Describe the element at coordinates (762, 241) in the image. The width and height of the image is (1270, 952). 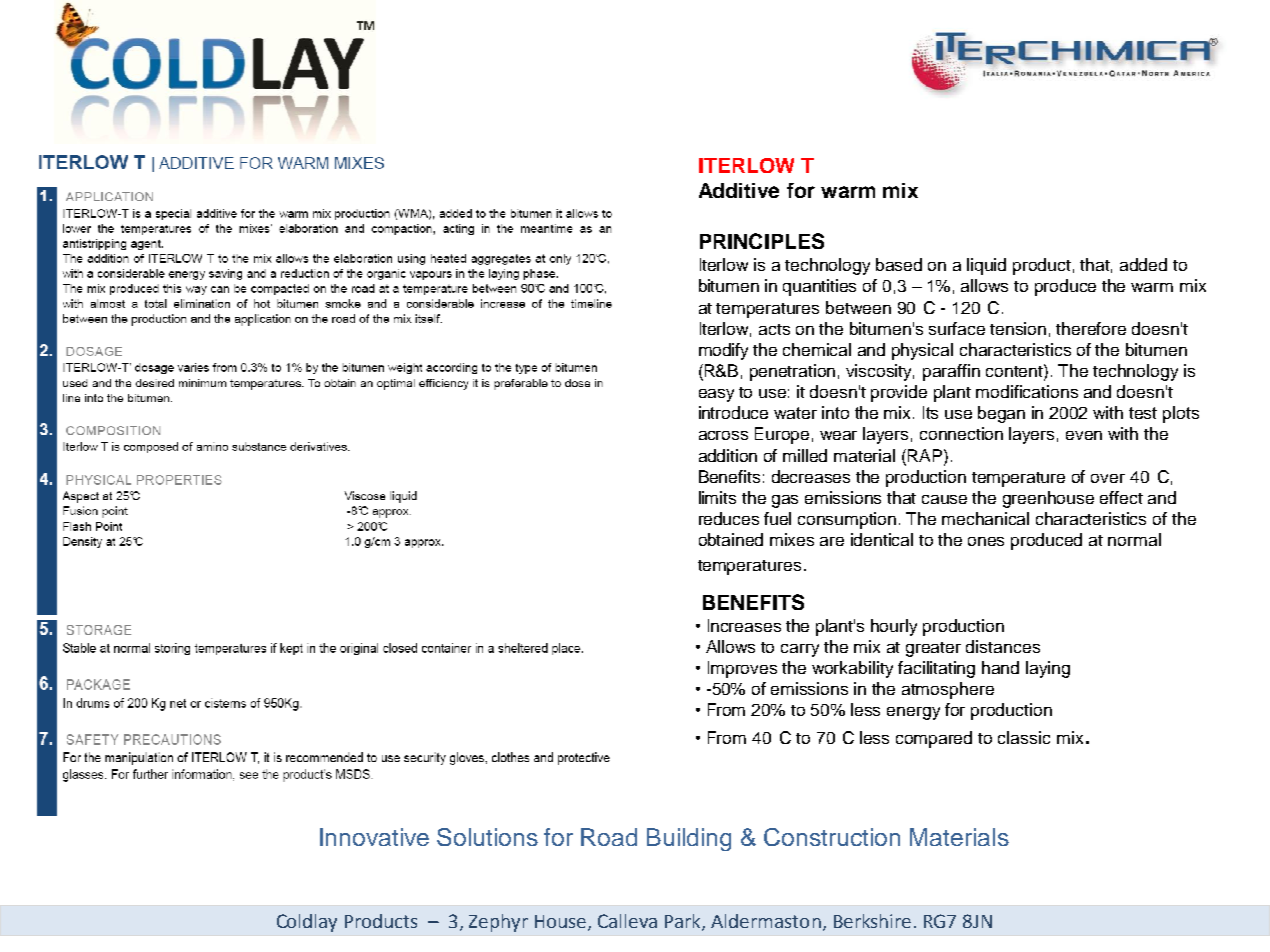
I see `PRINCIPLES` at that location.
